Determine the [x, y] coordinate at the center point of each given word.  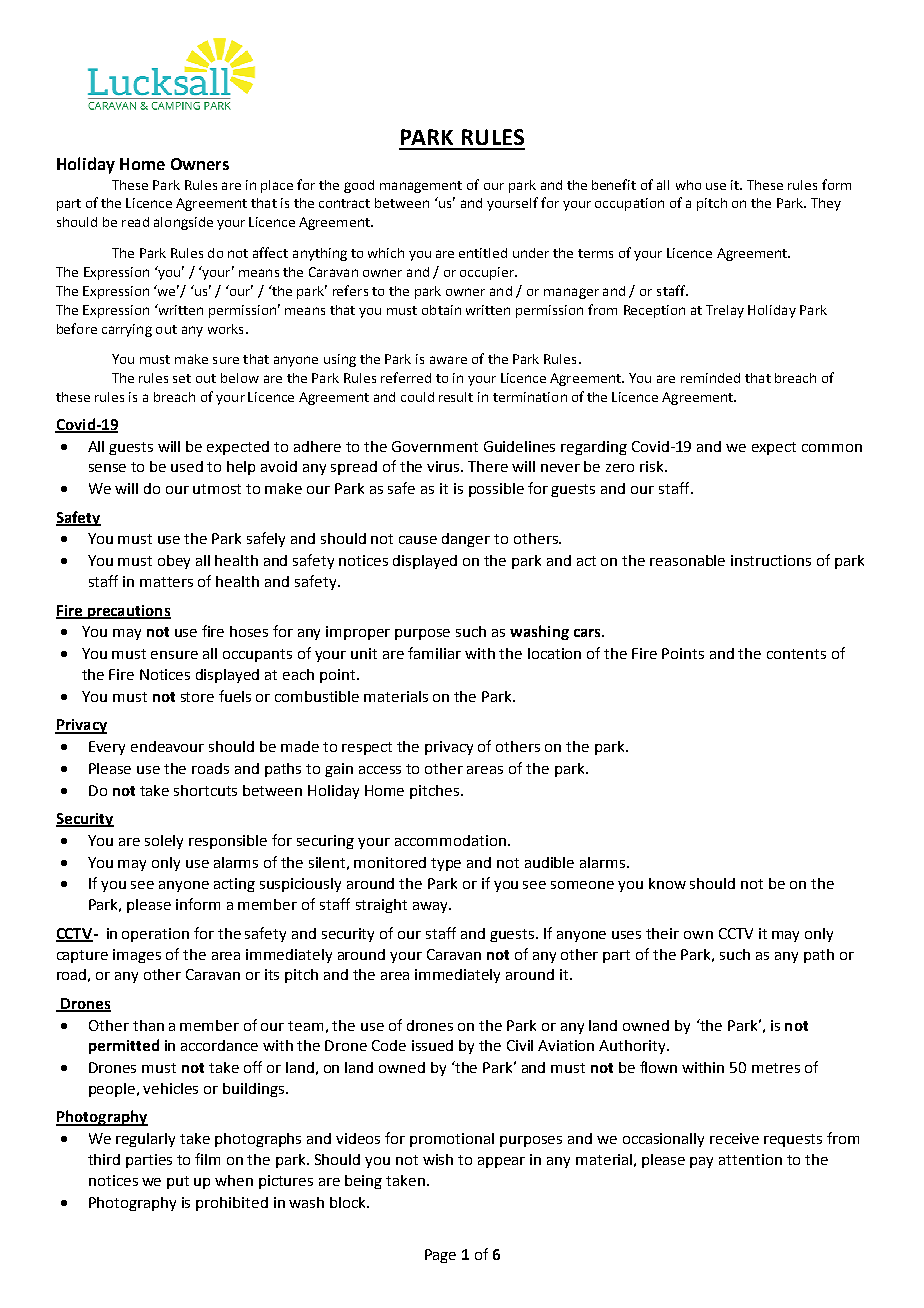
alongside [183, 223]
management [421, 187]
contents [796, 654]
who [688, 185]
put [178, 1182]
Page [440, 1256]
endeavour [167, 746]
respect [367, 748]
